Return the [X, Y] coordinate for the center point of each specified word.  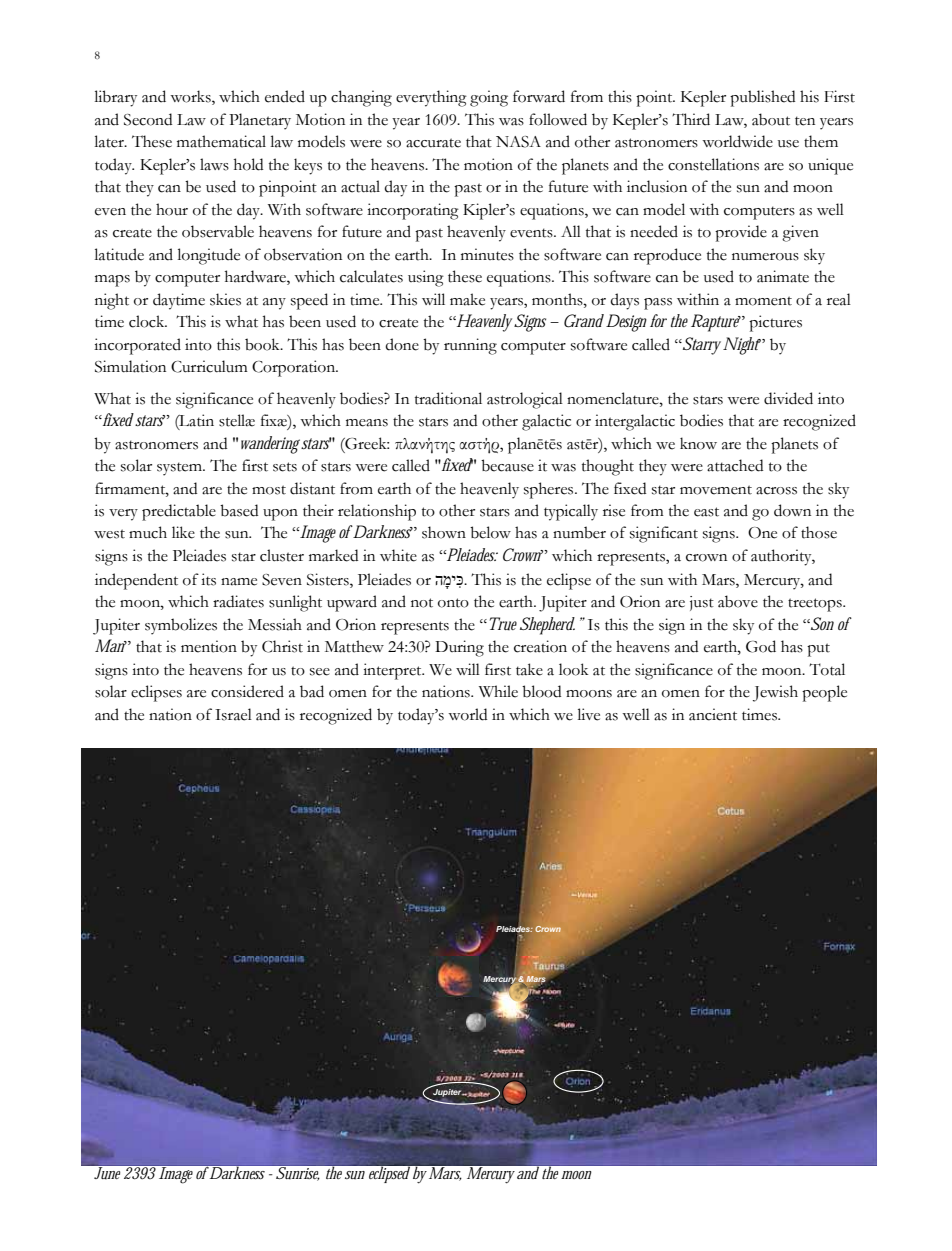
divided [788, 398]
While [498, 691]
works [191, 97]
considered [247, 691]
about [771, 119]
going [489, 98]
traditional [448, 398]
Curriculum [209, 366]
